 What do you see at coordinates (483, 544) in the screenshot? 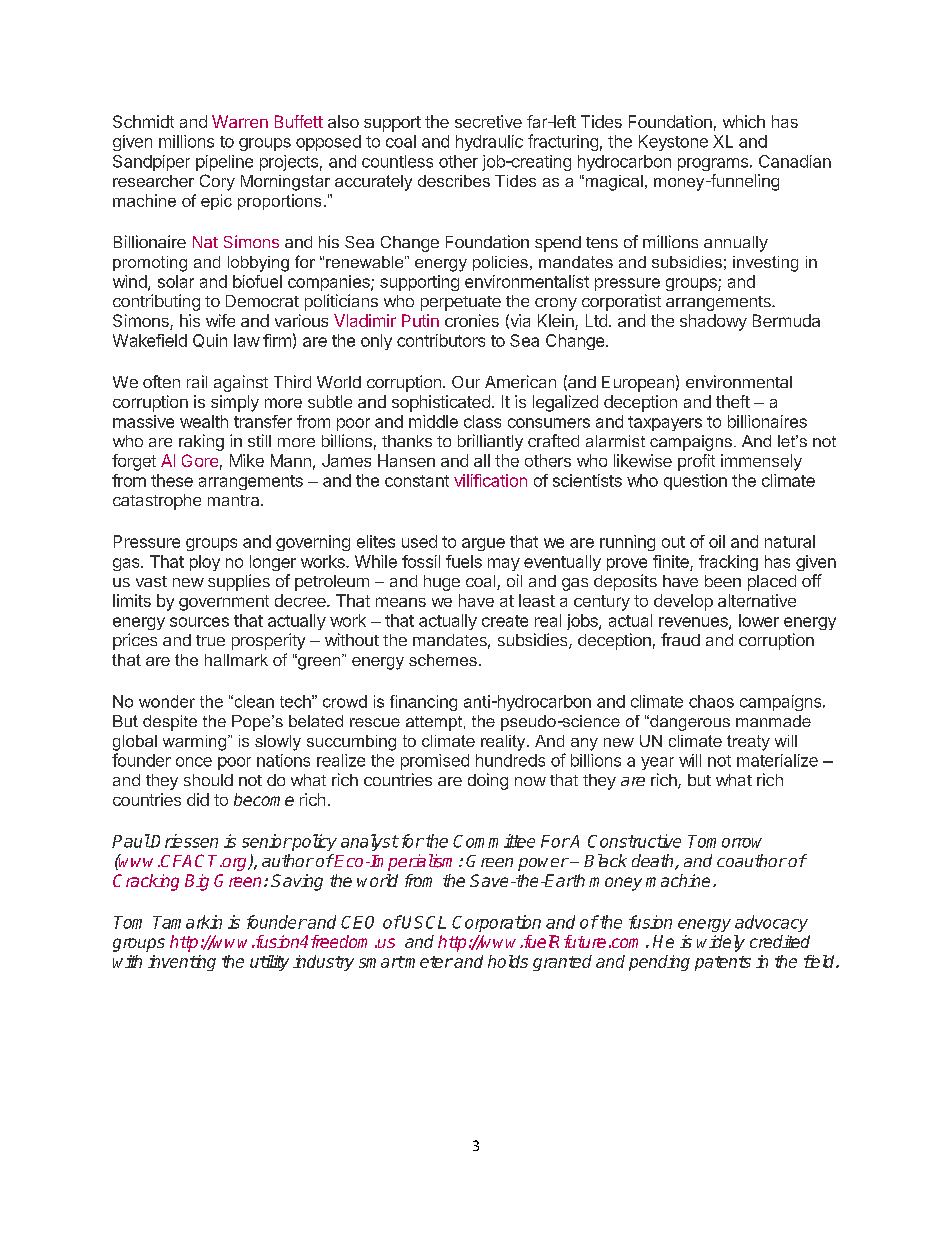
I see `argue` at bounding box center [483, 544].
